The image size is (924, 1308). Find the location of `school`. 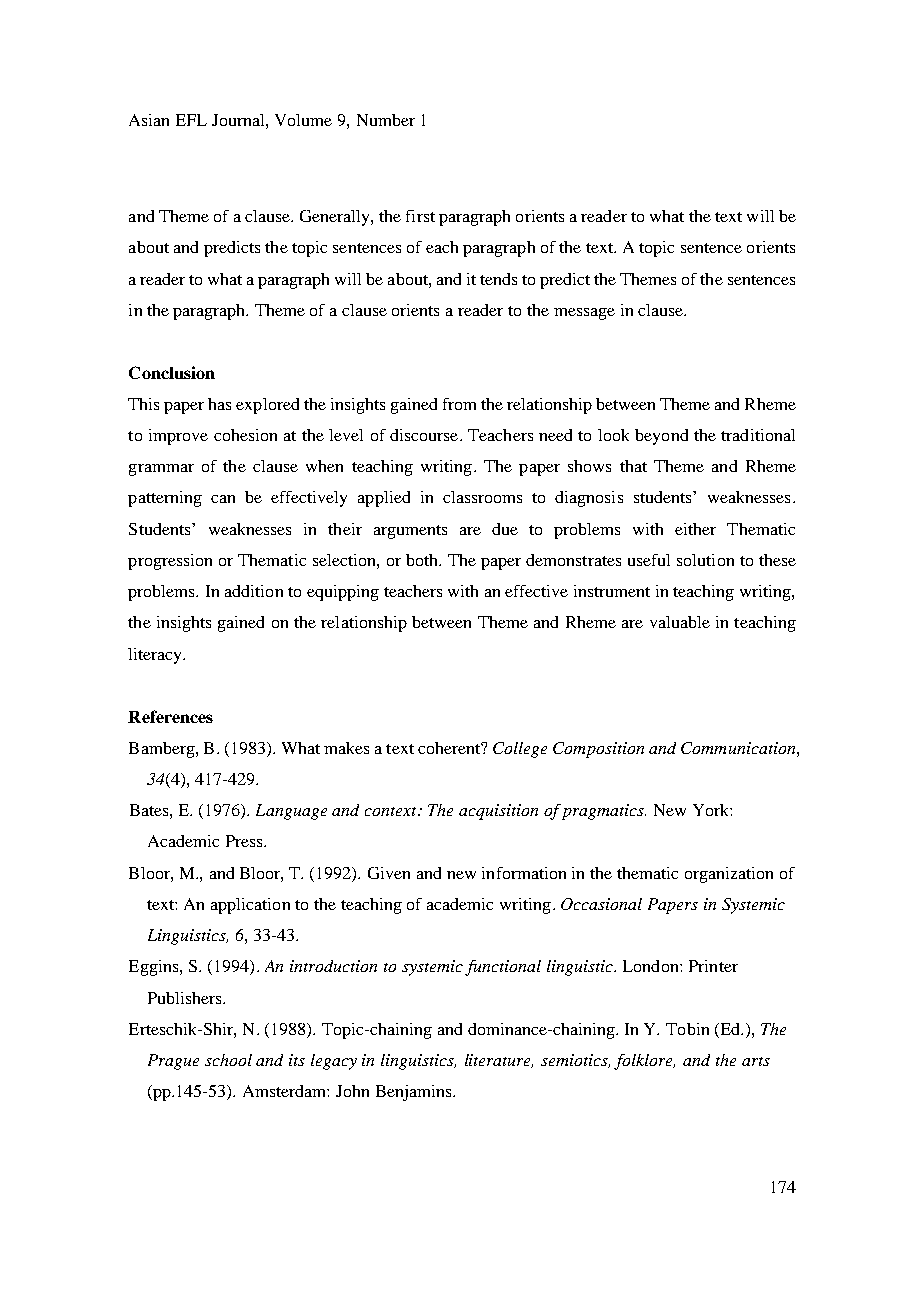

school is located at coordinates (228, 1060).
